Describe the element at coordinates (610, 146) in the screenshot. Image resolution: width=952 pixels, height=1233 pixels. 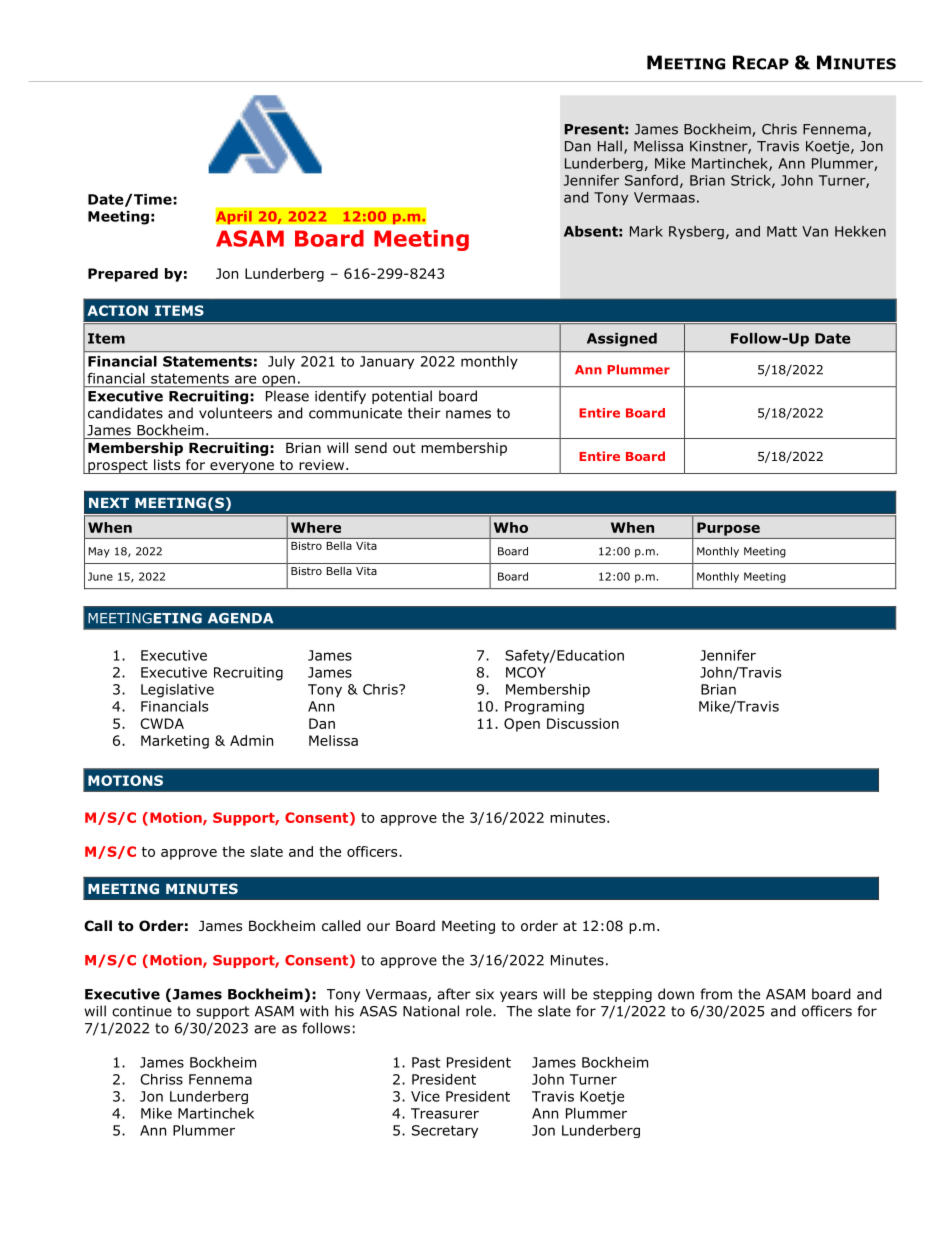
I see `Hall` at that location.
